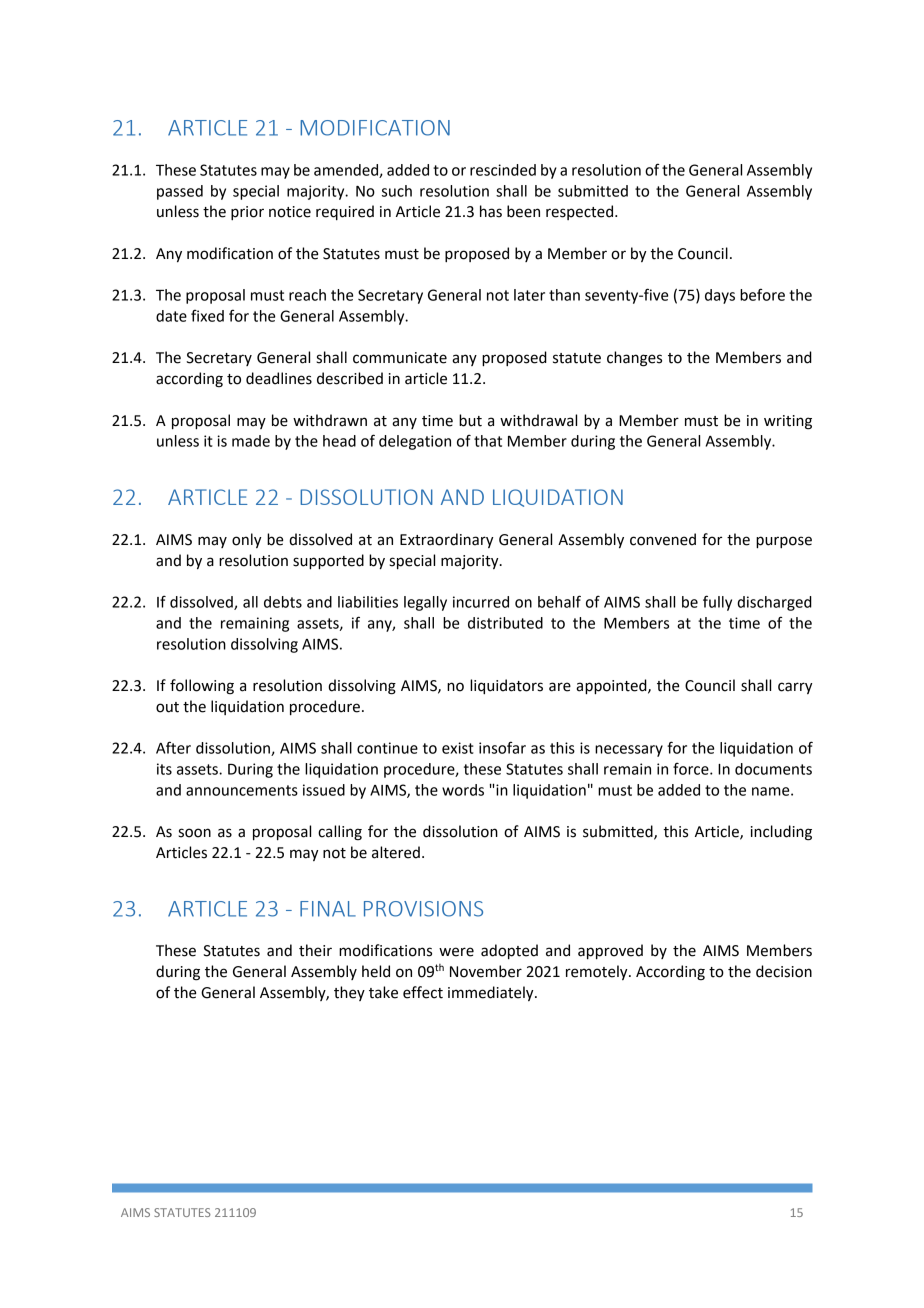 The image size is (924, 1308). Describe the element at coordinates (279, 378) in the screenshot. I see `deadlines` at that location.
